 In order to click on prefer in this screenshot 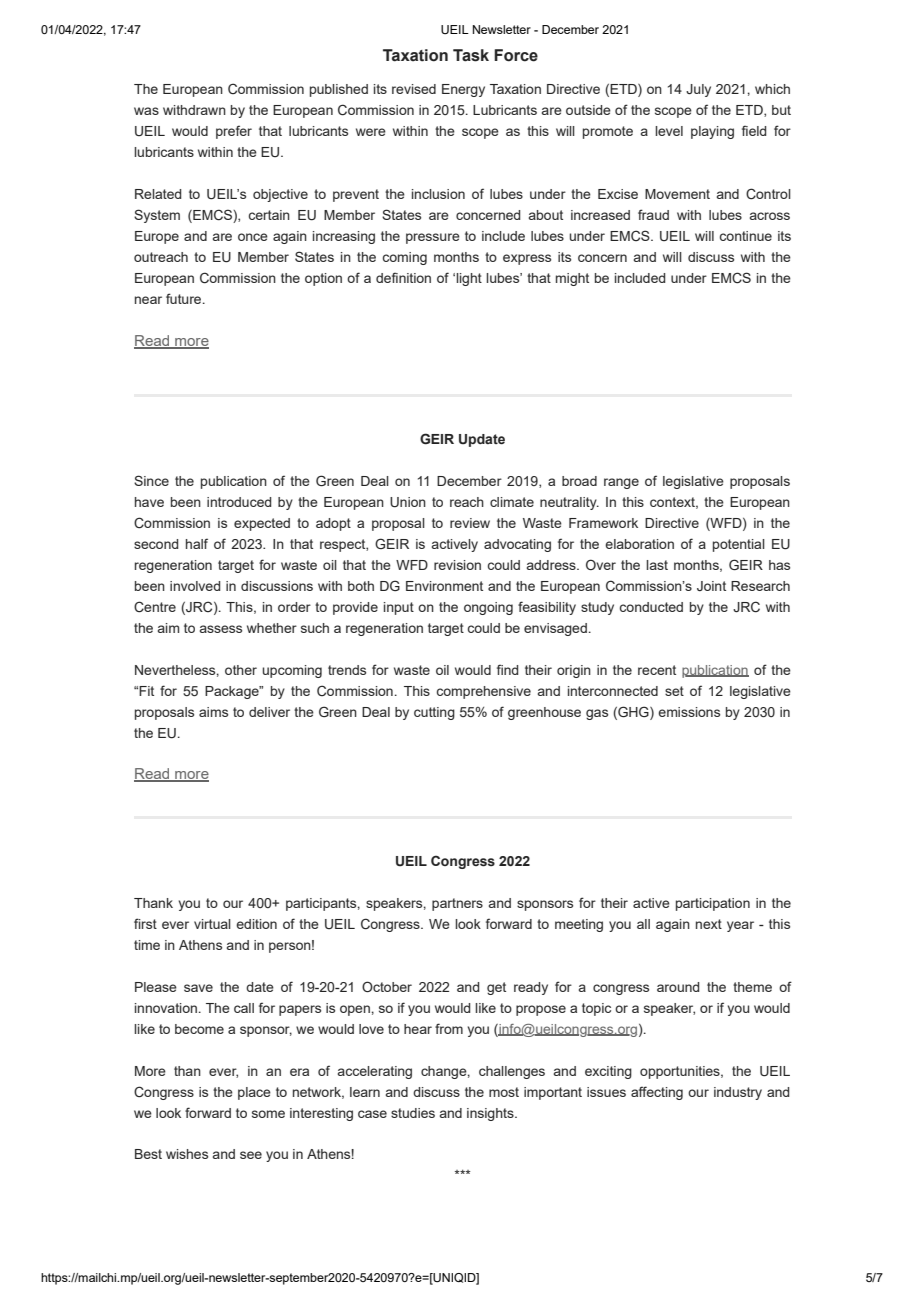, I will do `click(234, 132)`.
